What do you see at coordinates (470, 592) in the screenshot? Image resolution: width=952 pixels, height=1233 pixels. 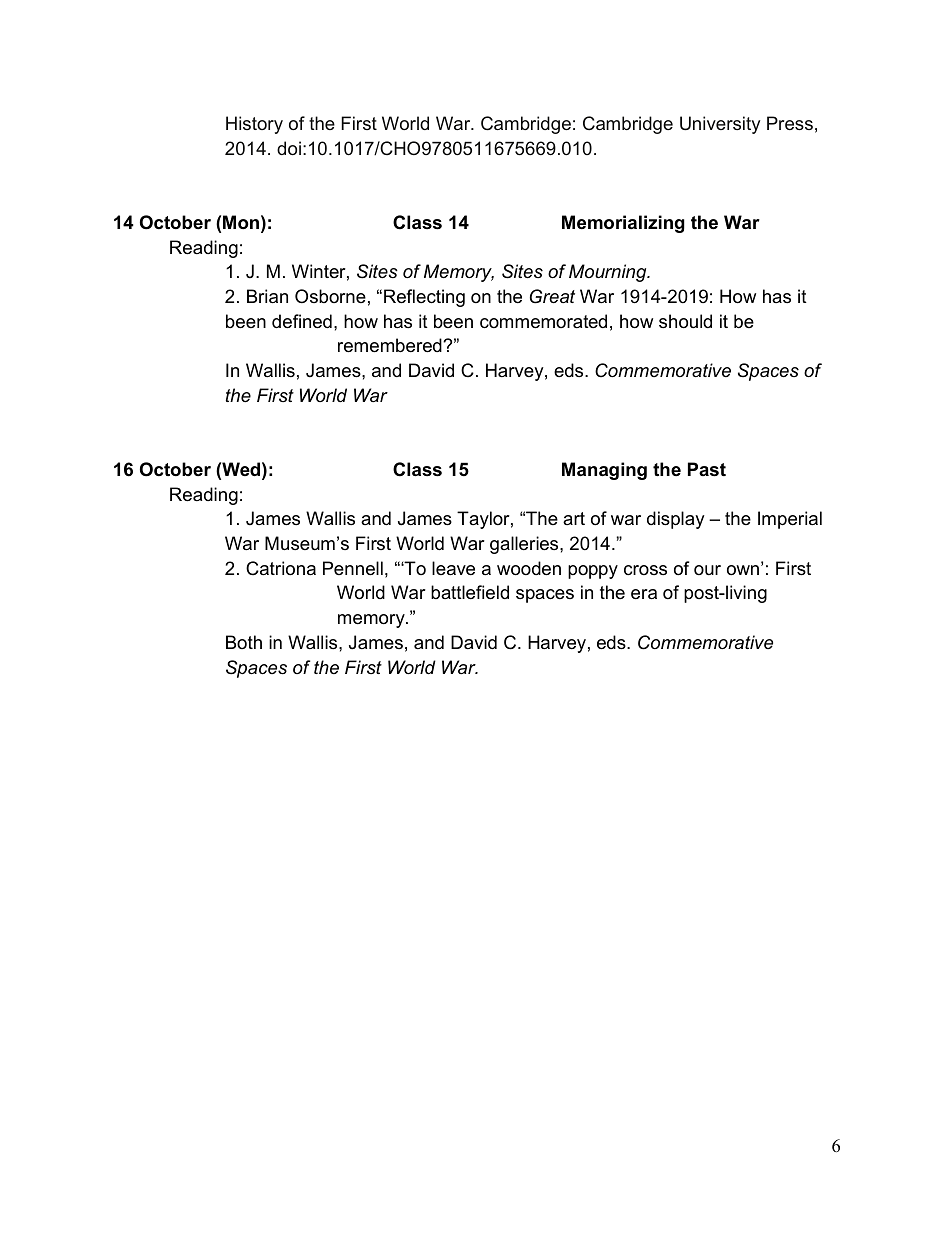 I see `battlefield` at bounding box center [470, 592].
